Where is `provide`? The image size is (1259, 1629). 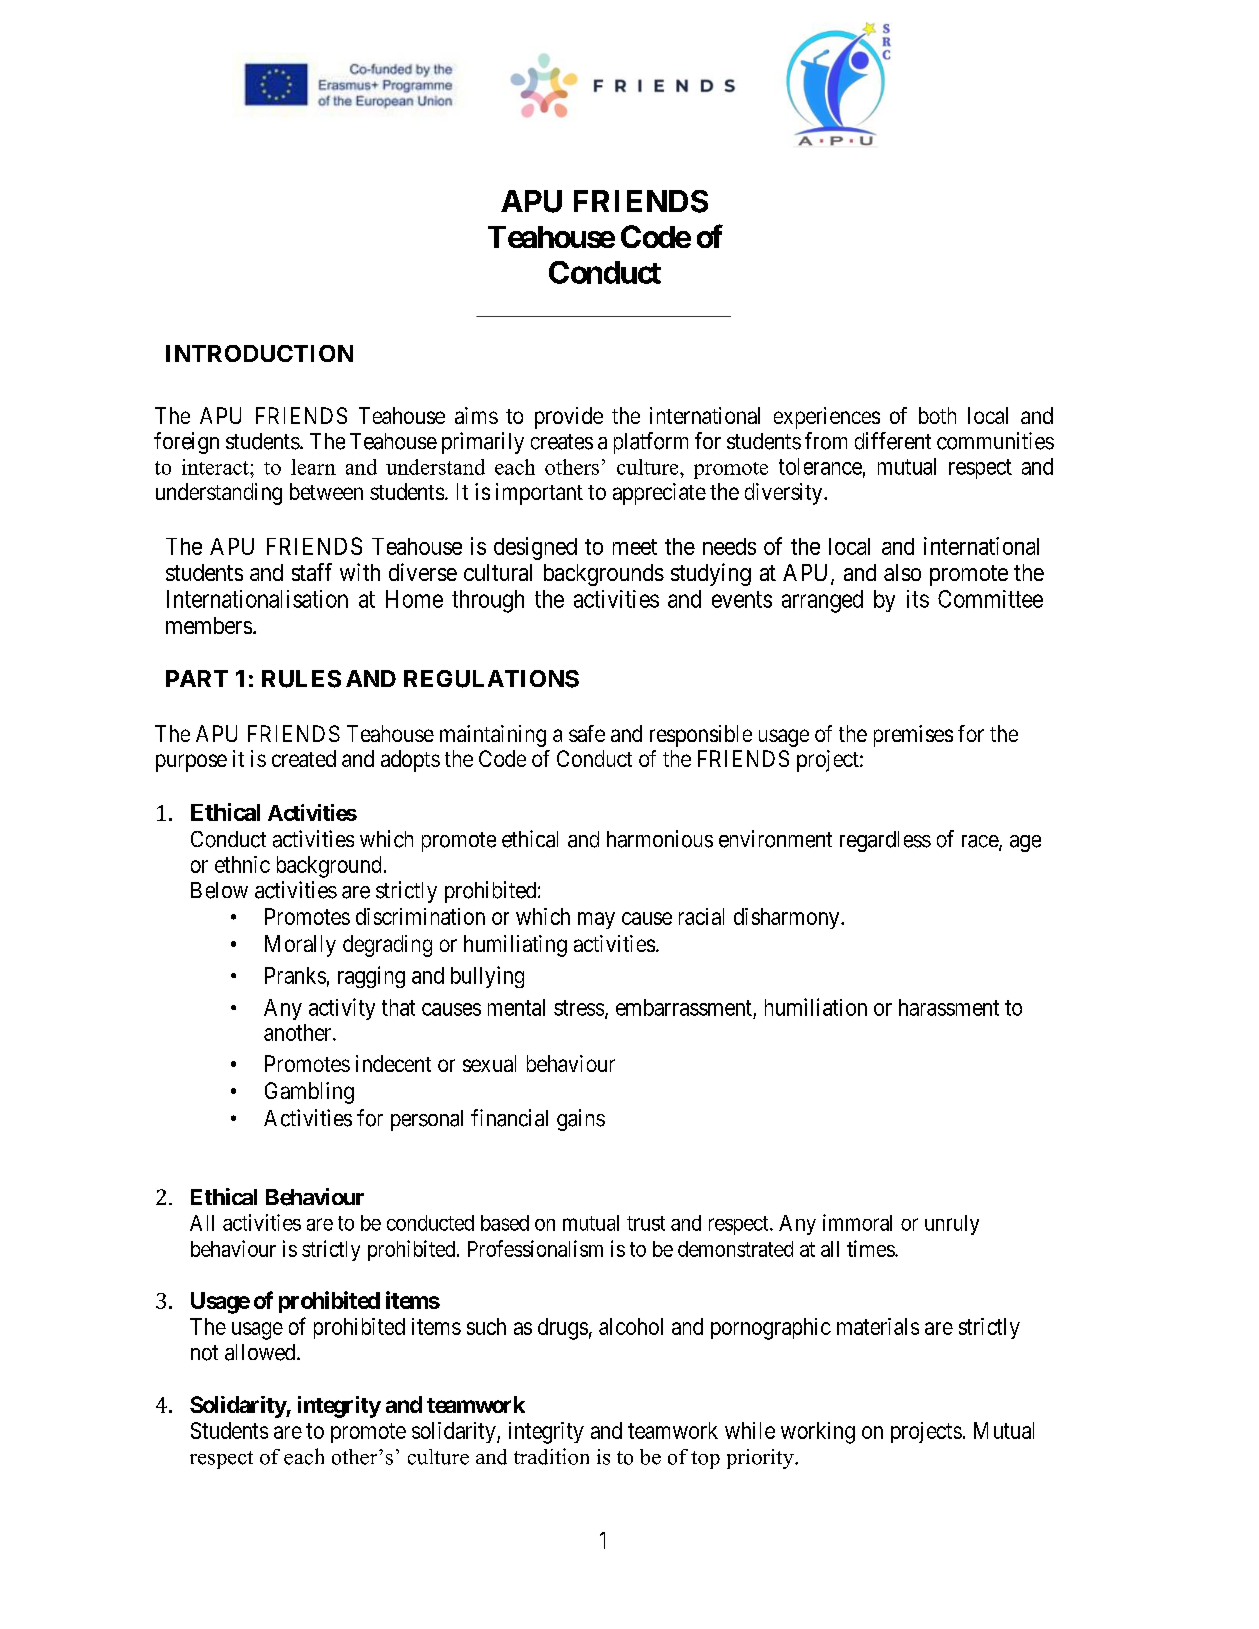
provide is located at coordinates (569, 418).
